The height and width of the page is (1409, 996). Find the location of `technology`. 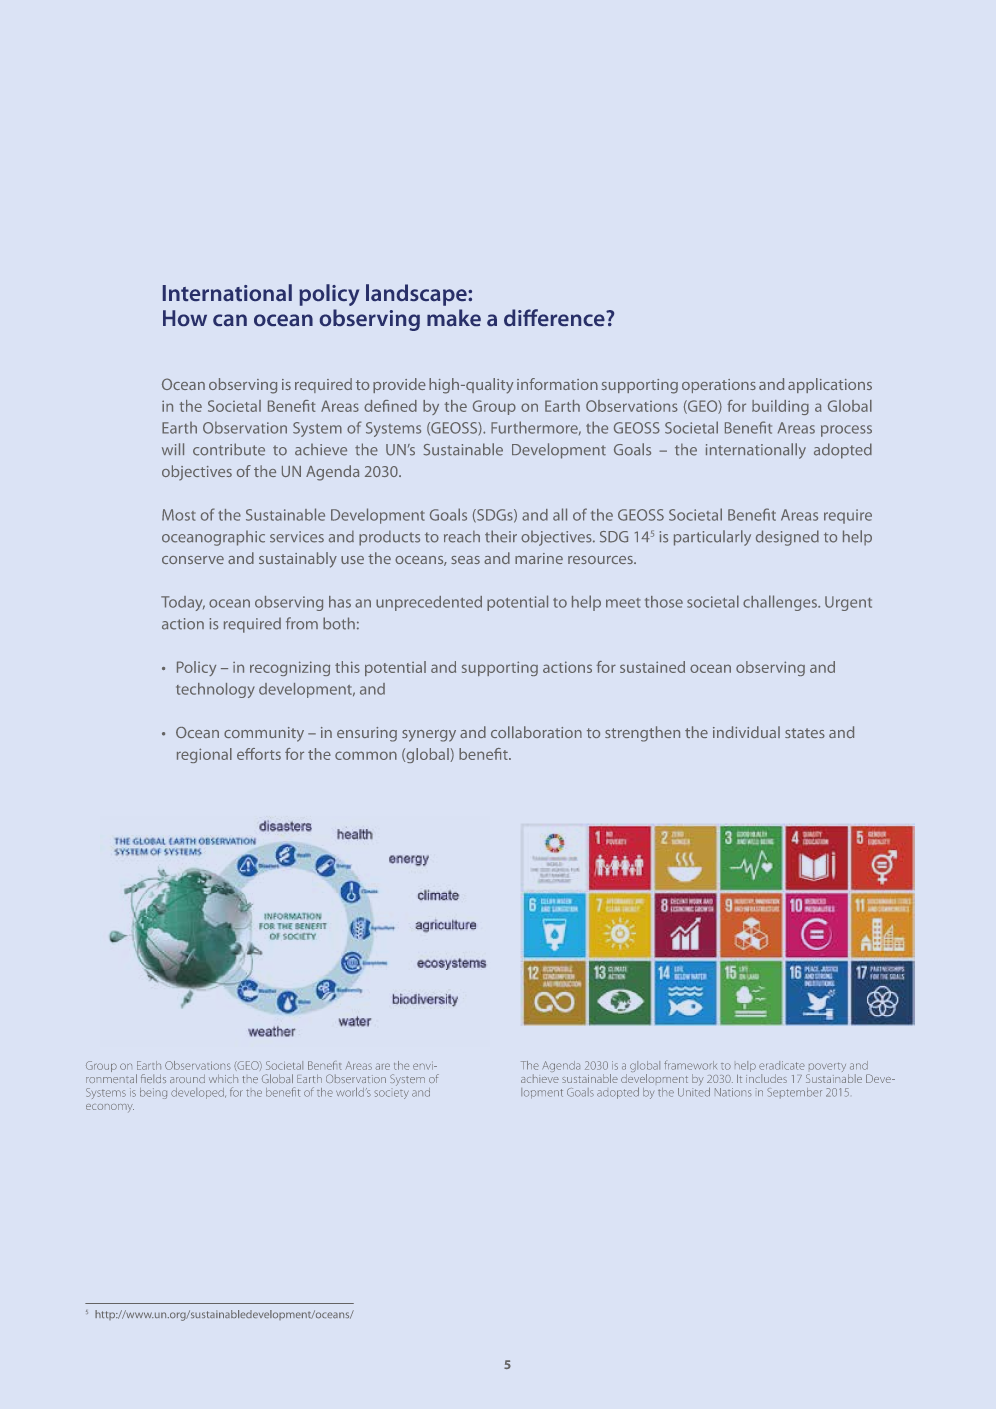

technology is located at coordinates (215, 690).
